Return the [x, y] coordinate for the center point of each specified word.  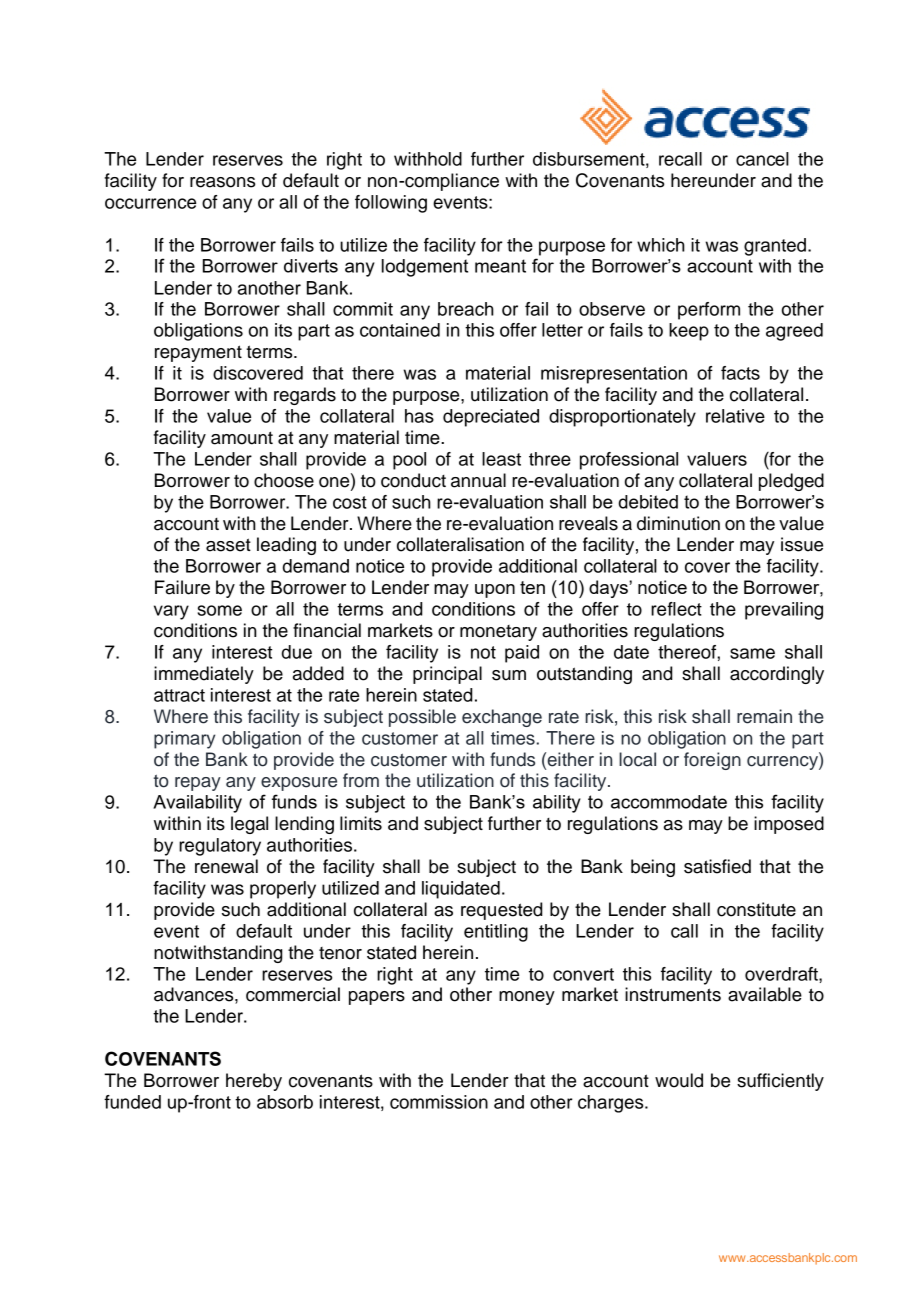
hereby [254, 1082]
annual [478, 480]
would [679, 1080]
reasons [222, 182]
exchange [502, 718]
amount [242, 438]
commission [439, 1102]
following [391, 204]
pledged [791, 482]
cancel [762, 159]
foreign [712, 761]
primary [184, 740]
